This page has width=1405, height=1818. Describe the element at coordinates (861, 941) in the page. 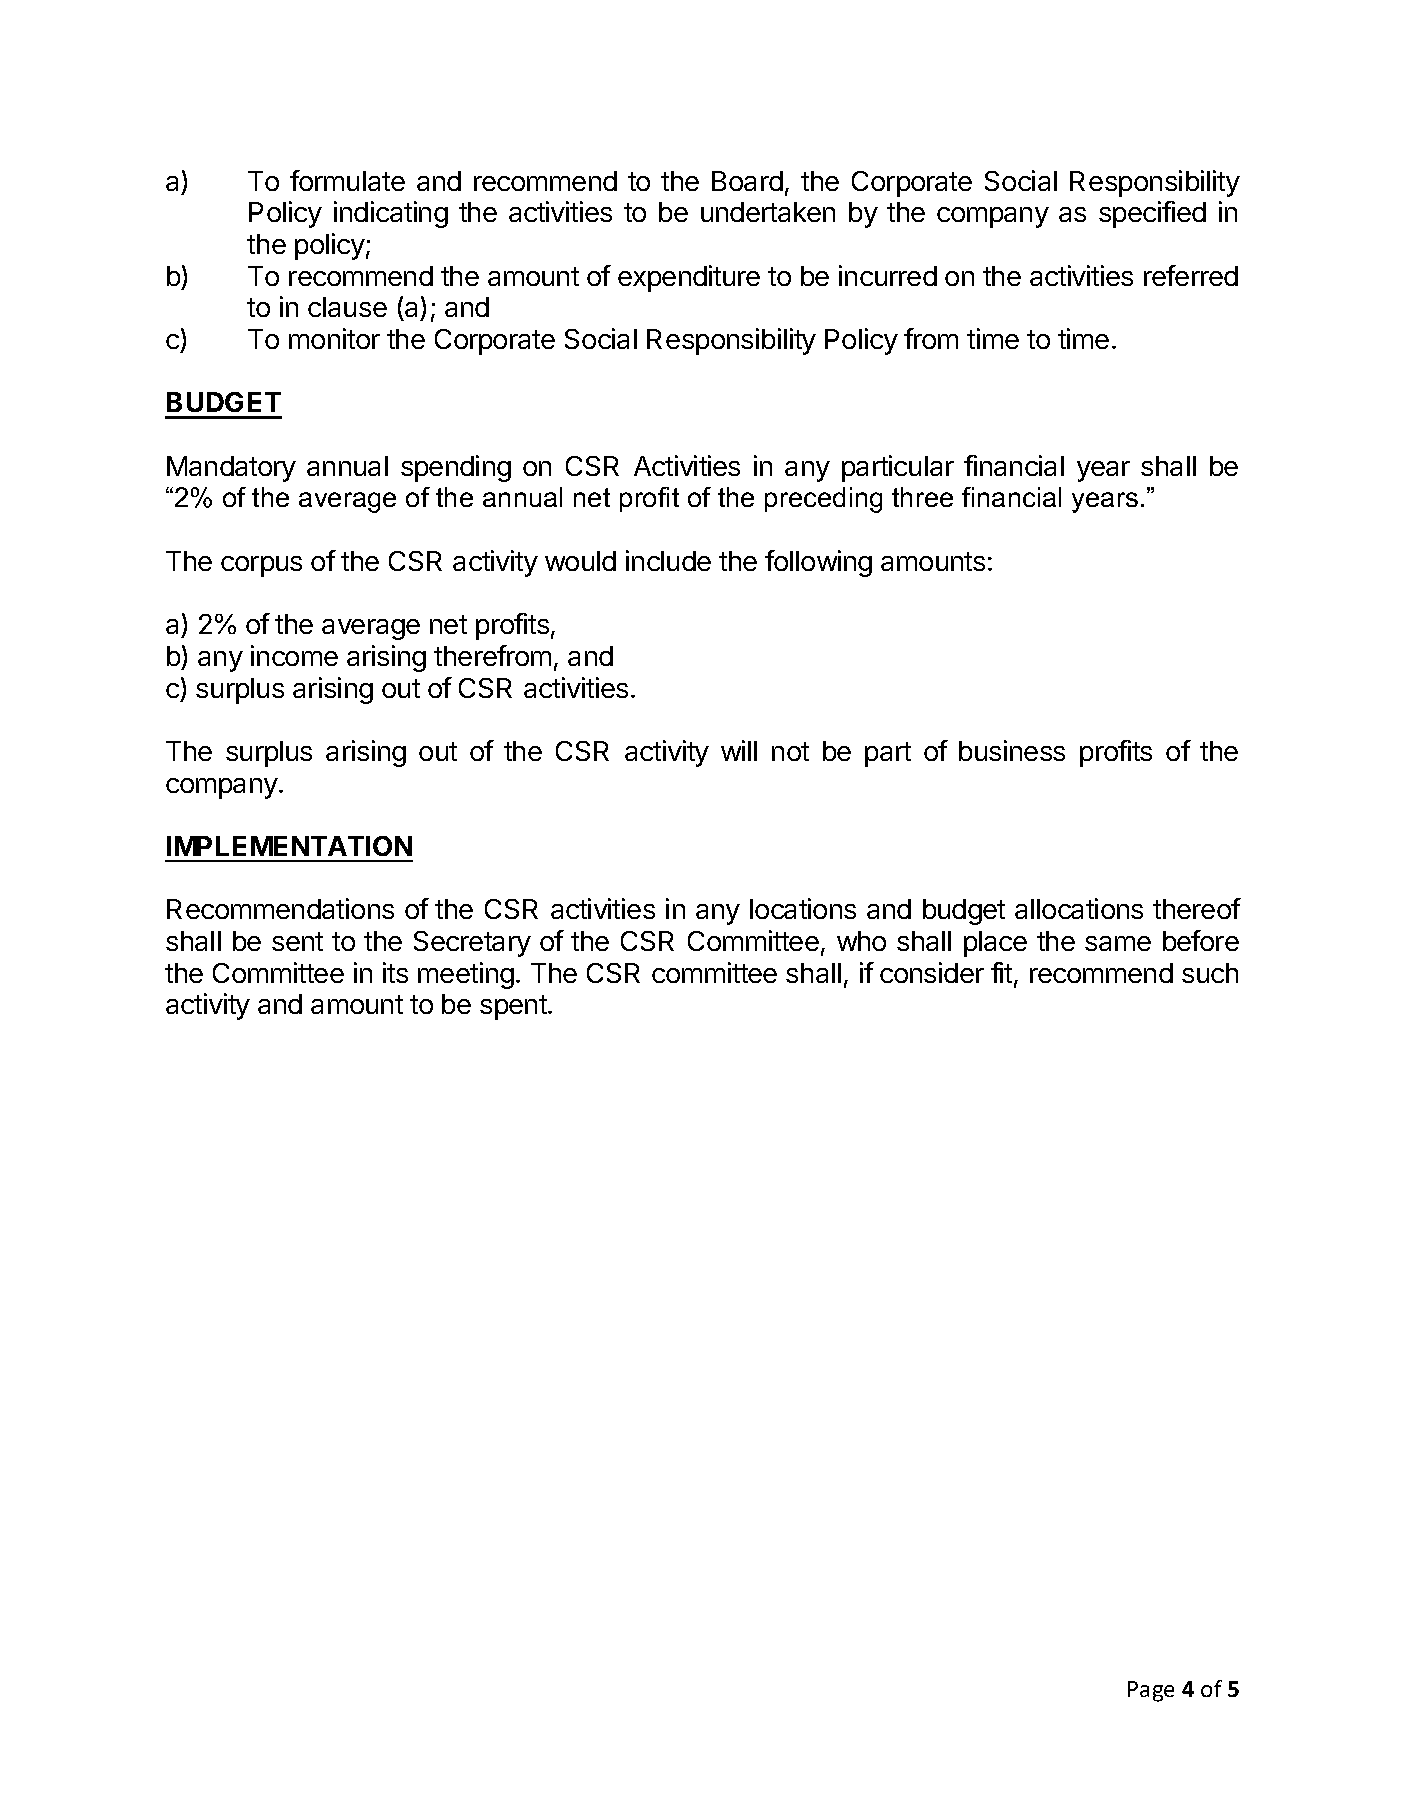

I see `who` at that location.
